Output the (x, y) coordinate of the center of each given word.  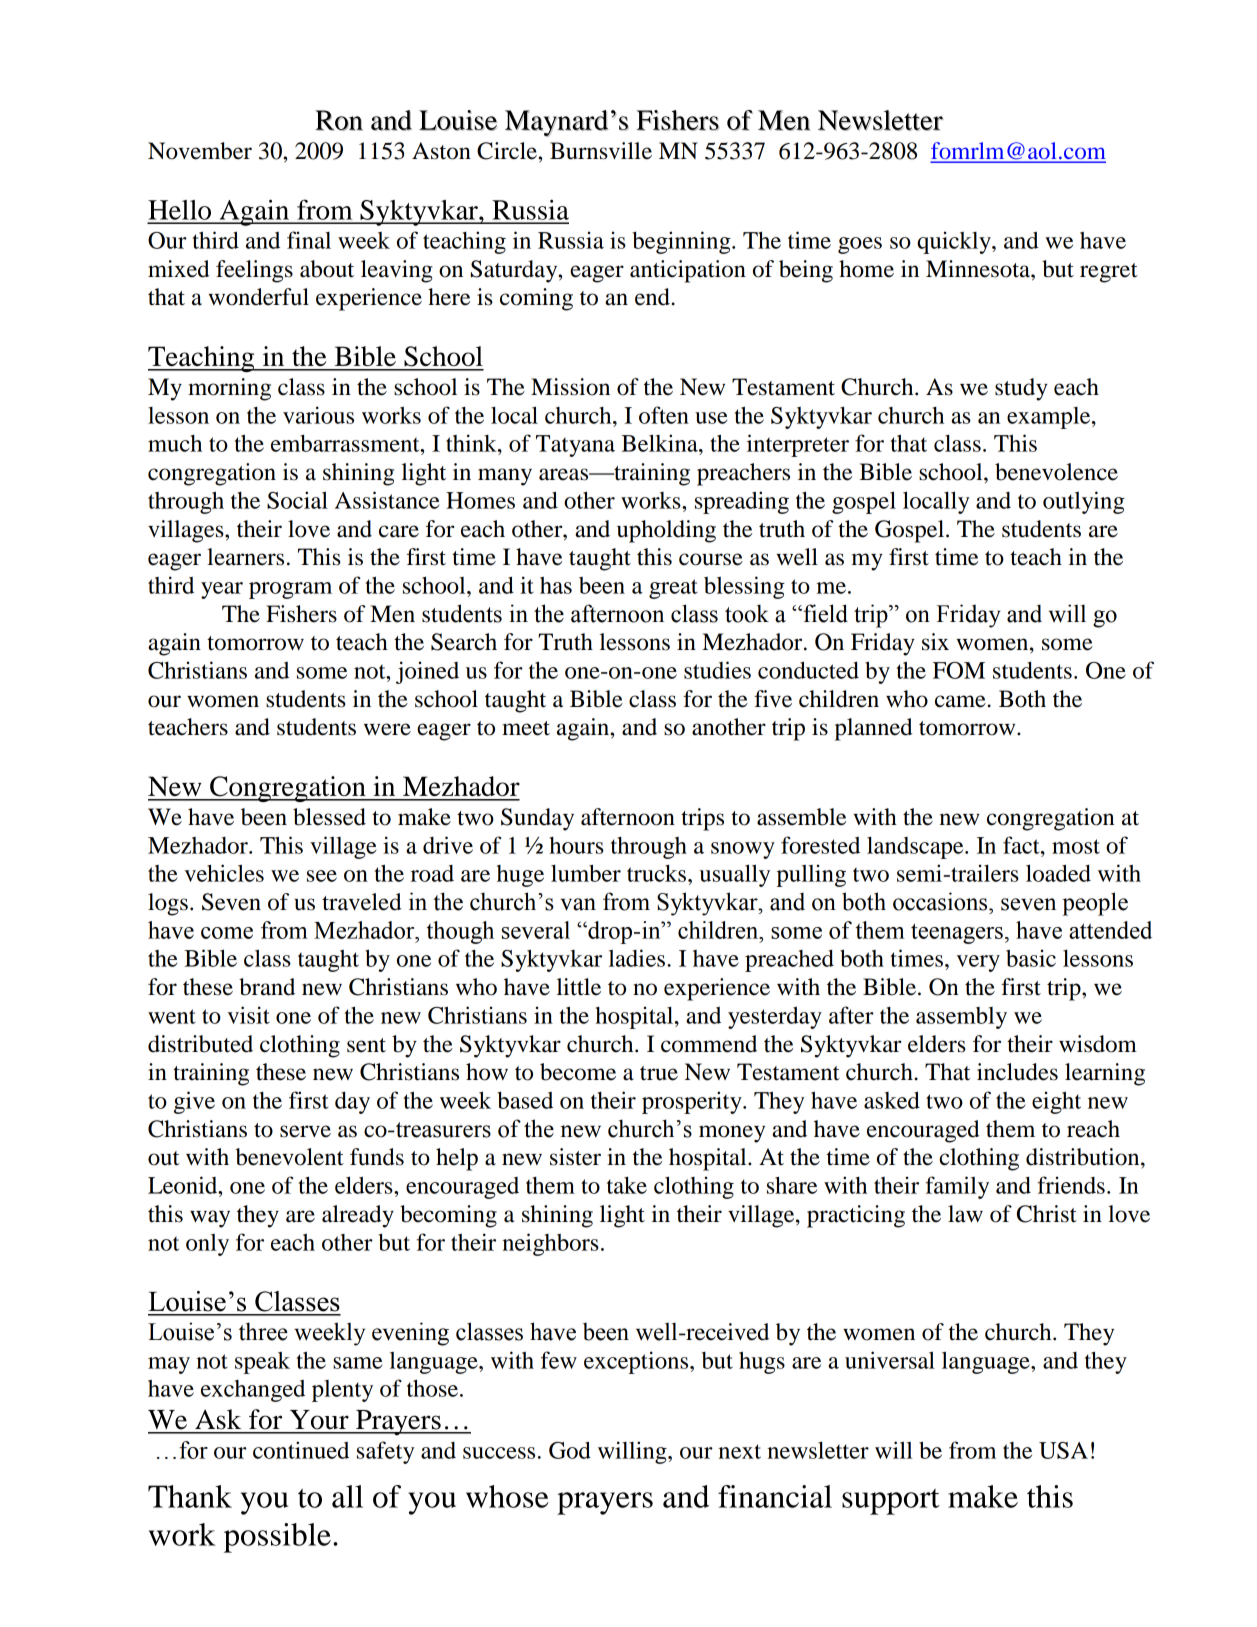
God (570, 1450)
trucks (658, 873)
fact (1022, 845)
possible (277, 1538)
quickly (955, 242)
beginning (682, 242)
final (309, 240)
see (322, 876)
